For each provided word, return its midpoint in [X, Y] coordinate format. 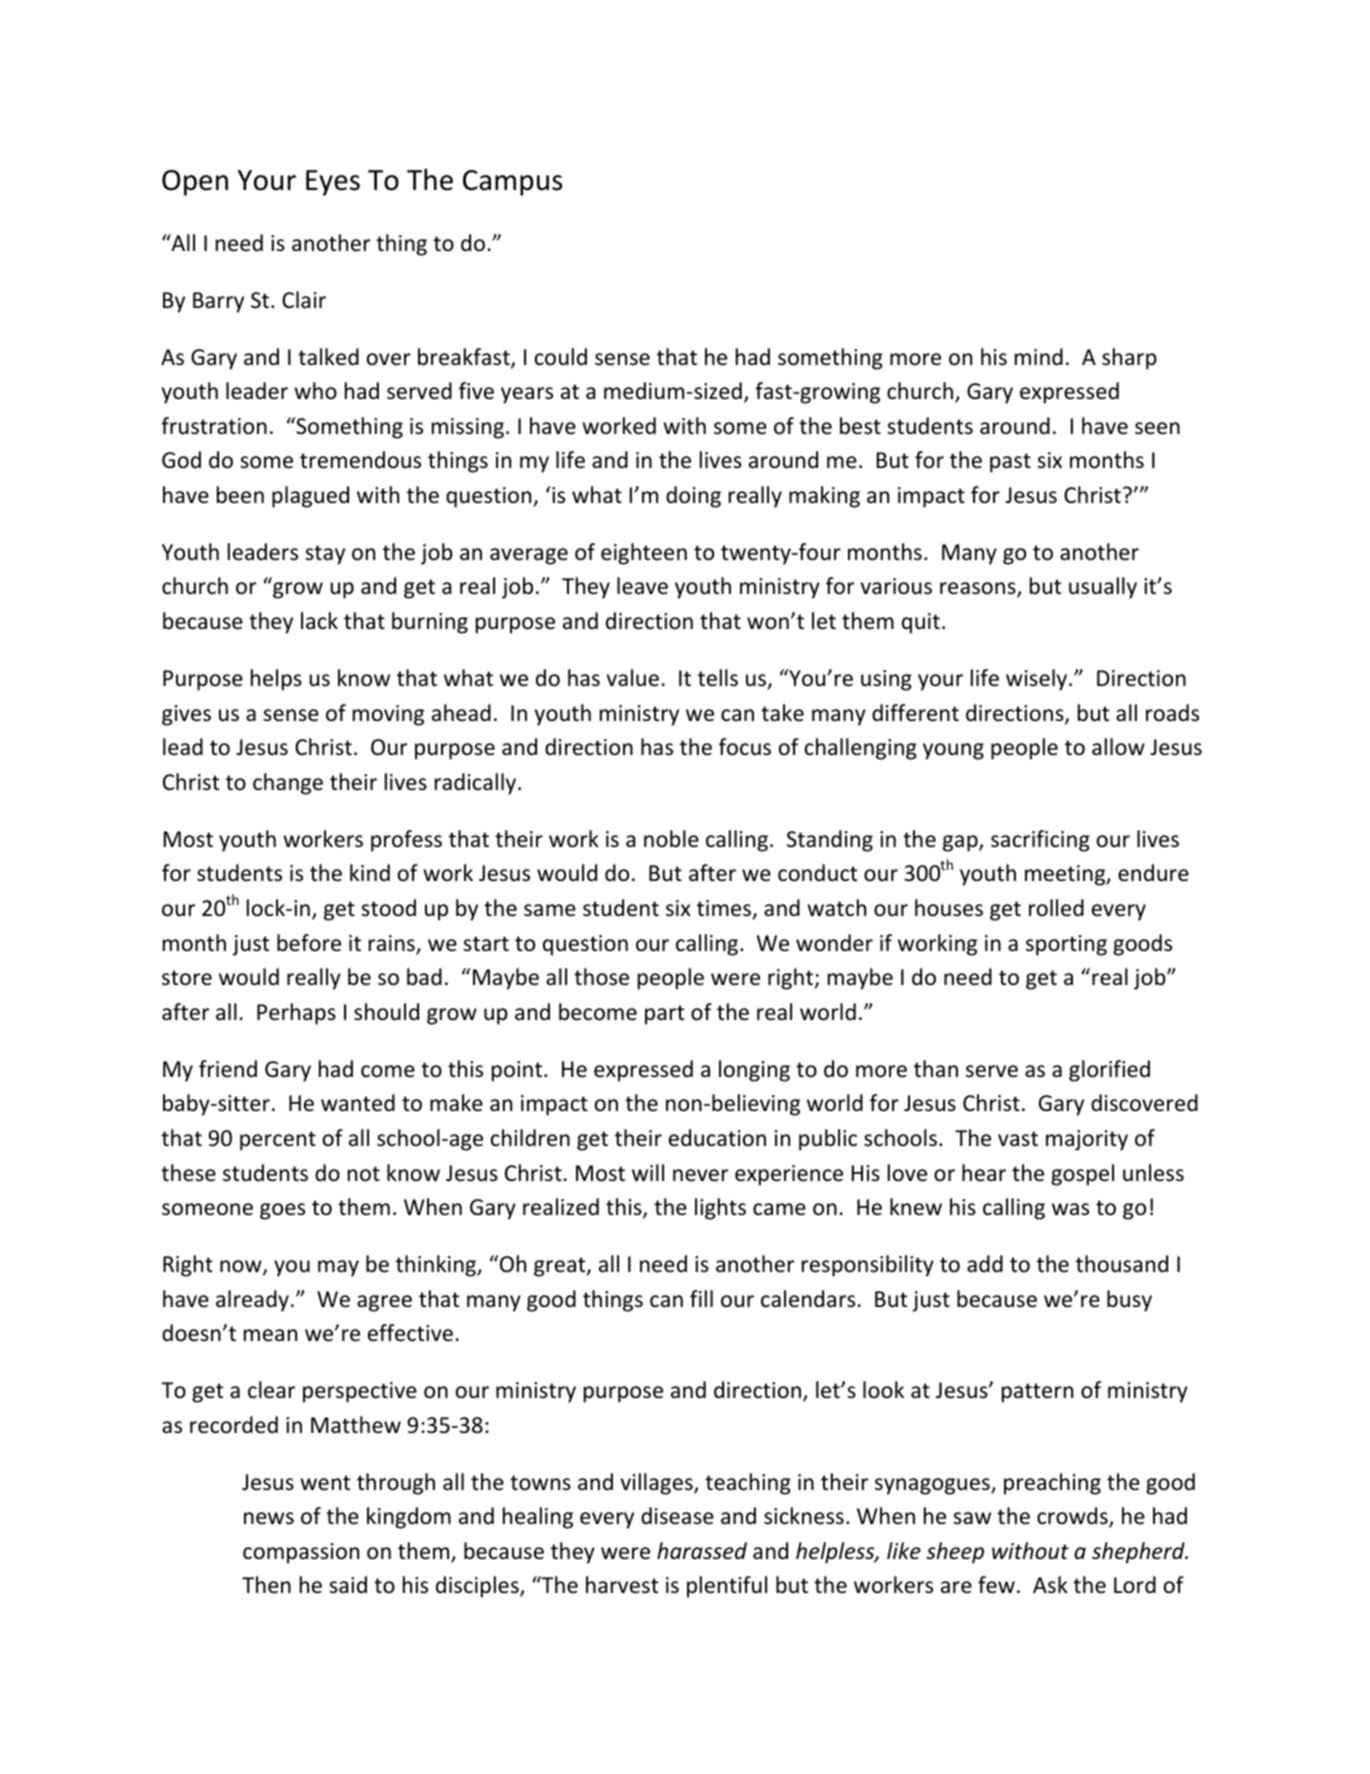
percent [278, 1141]
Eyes [333, 183]
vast [1018, 1138]
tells [718, 678]
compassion [301, 1553]
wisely [1038, 680]
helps [276, 680]
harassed [702, 1551]
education [717, 1138]
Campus [513, 183]
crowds [1073, 1517]
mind [1039, 357]
